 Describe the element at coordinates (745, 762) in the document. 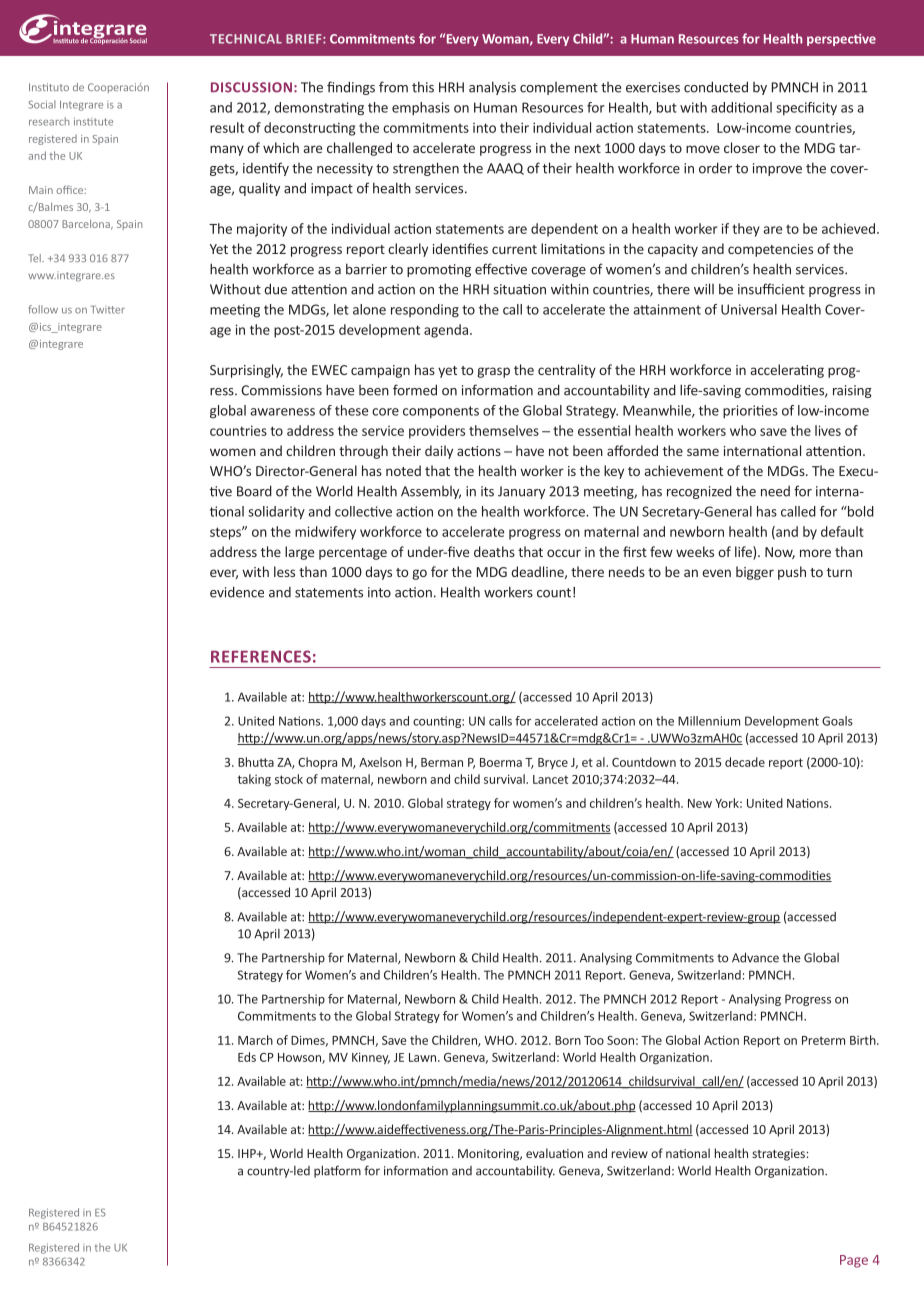

I see `decade` at that location.
